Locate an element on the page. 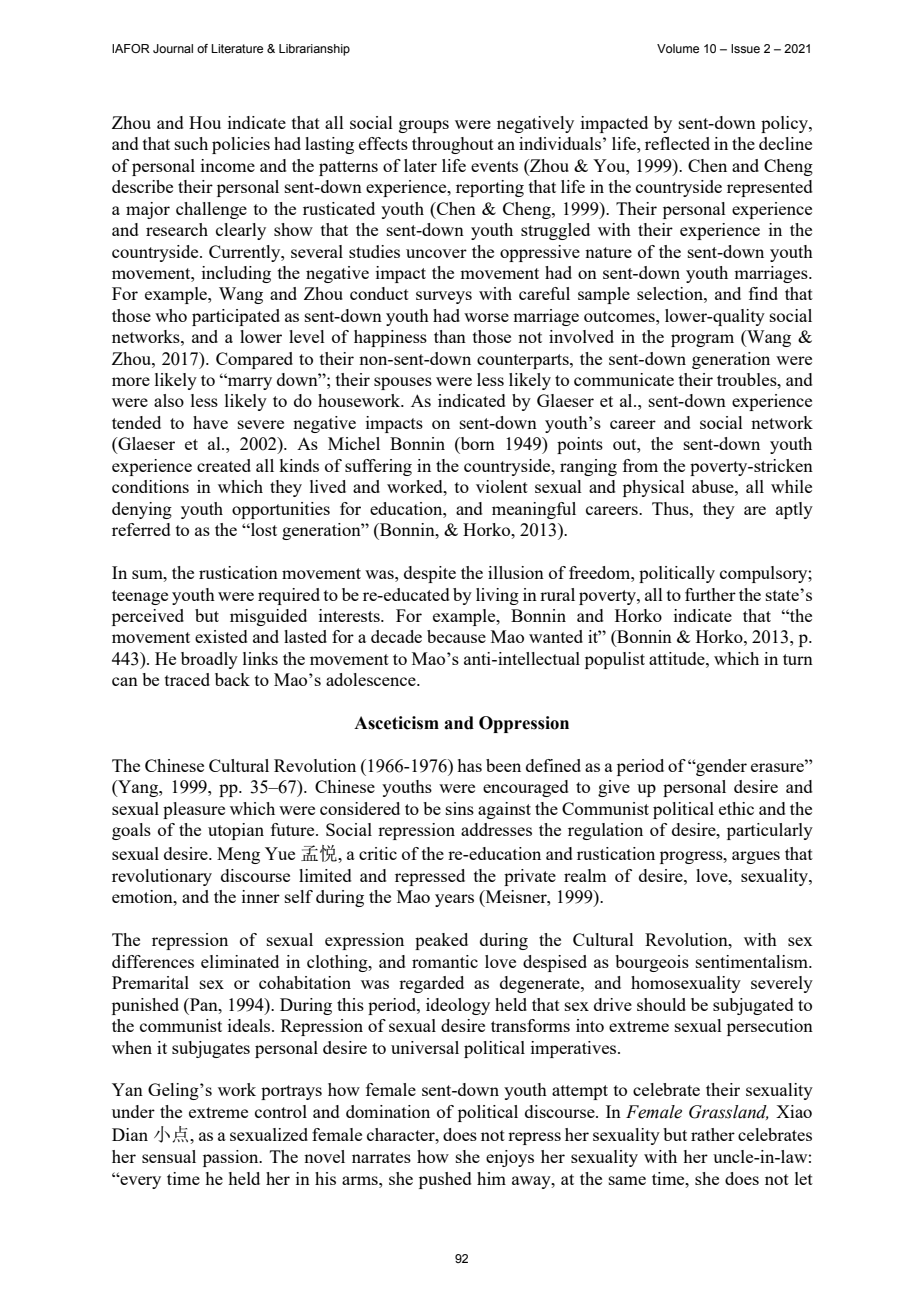 This page has height=1308, width=924. groups is located at coordinates (424, 126).
